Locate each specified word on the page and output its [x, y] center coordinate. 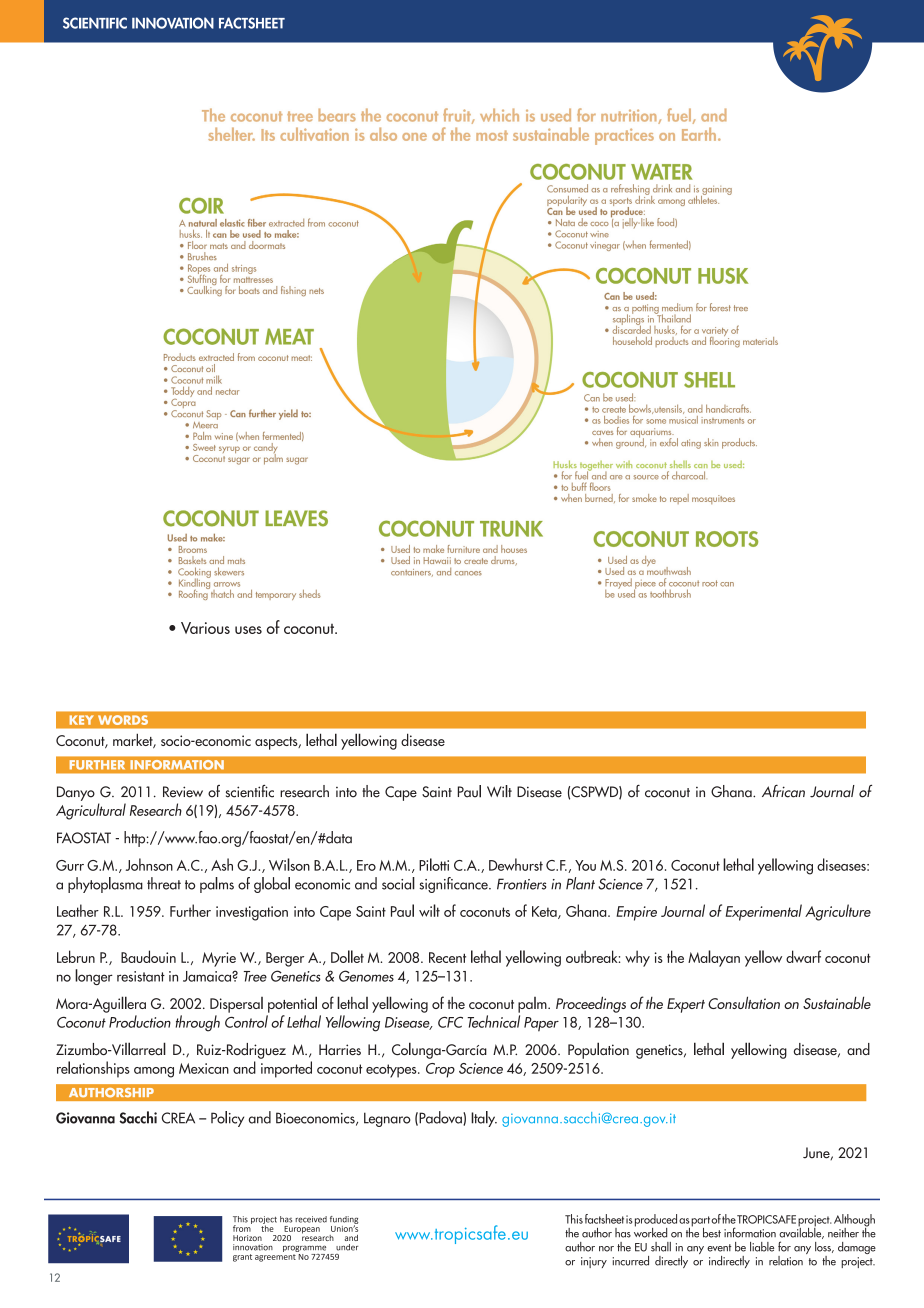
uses [248, 630]
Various [205, 628]
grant [242, 1258]
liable [762, 1247]
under [347, 1247]
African [783, 791]
